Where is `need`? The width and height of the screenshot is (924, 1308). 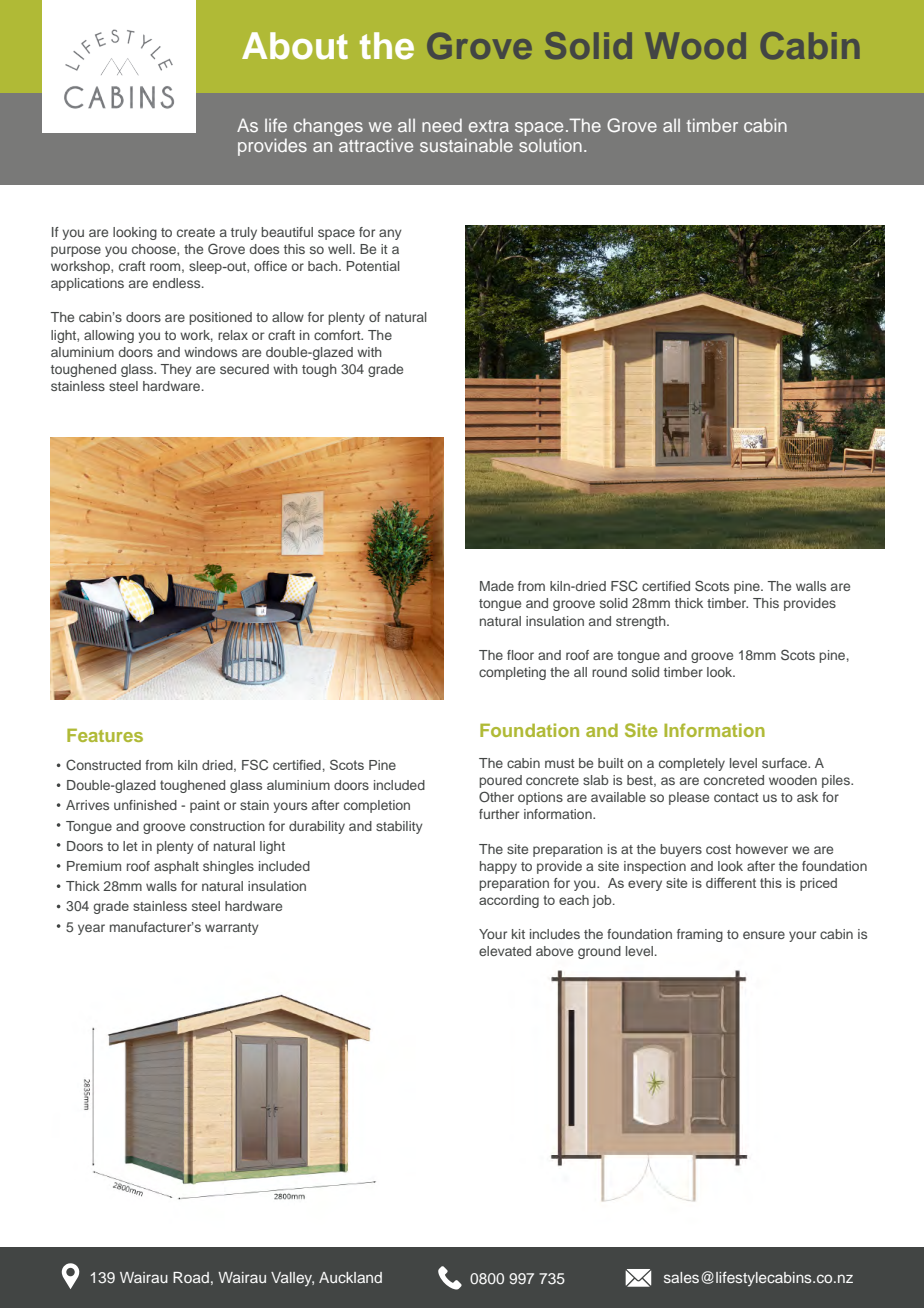
need is located at coordinates (442, 125).
